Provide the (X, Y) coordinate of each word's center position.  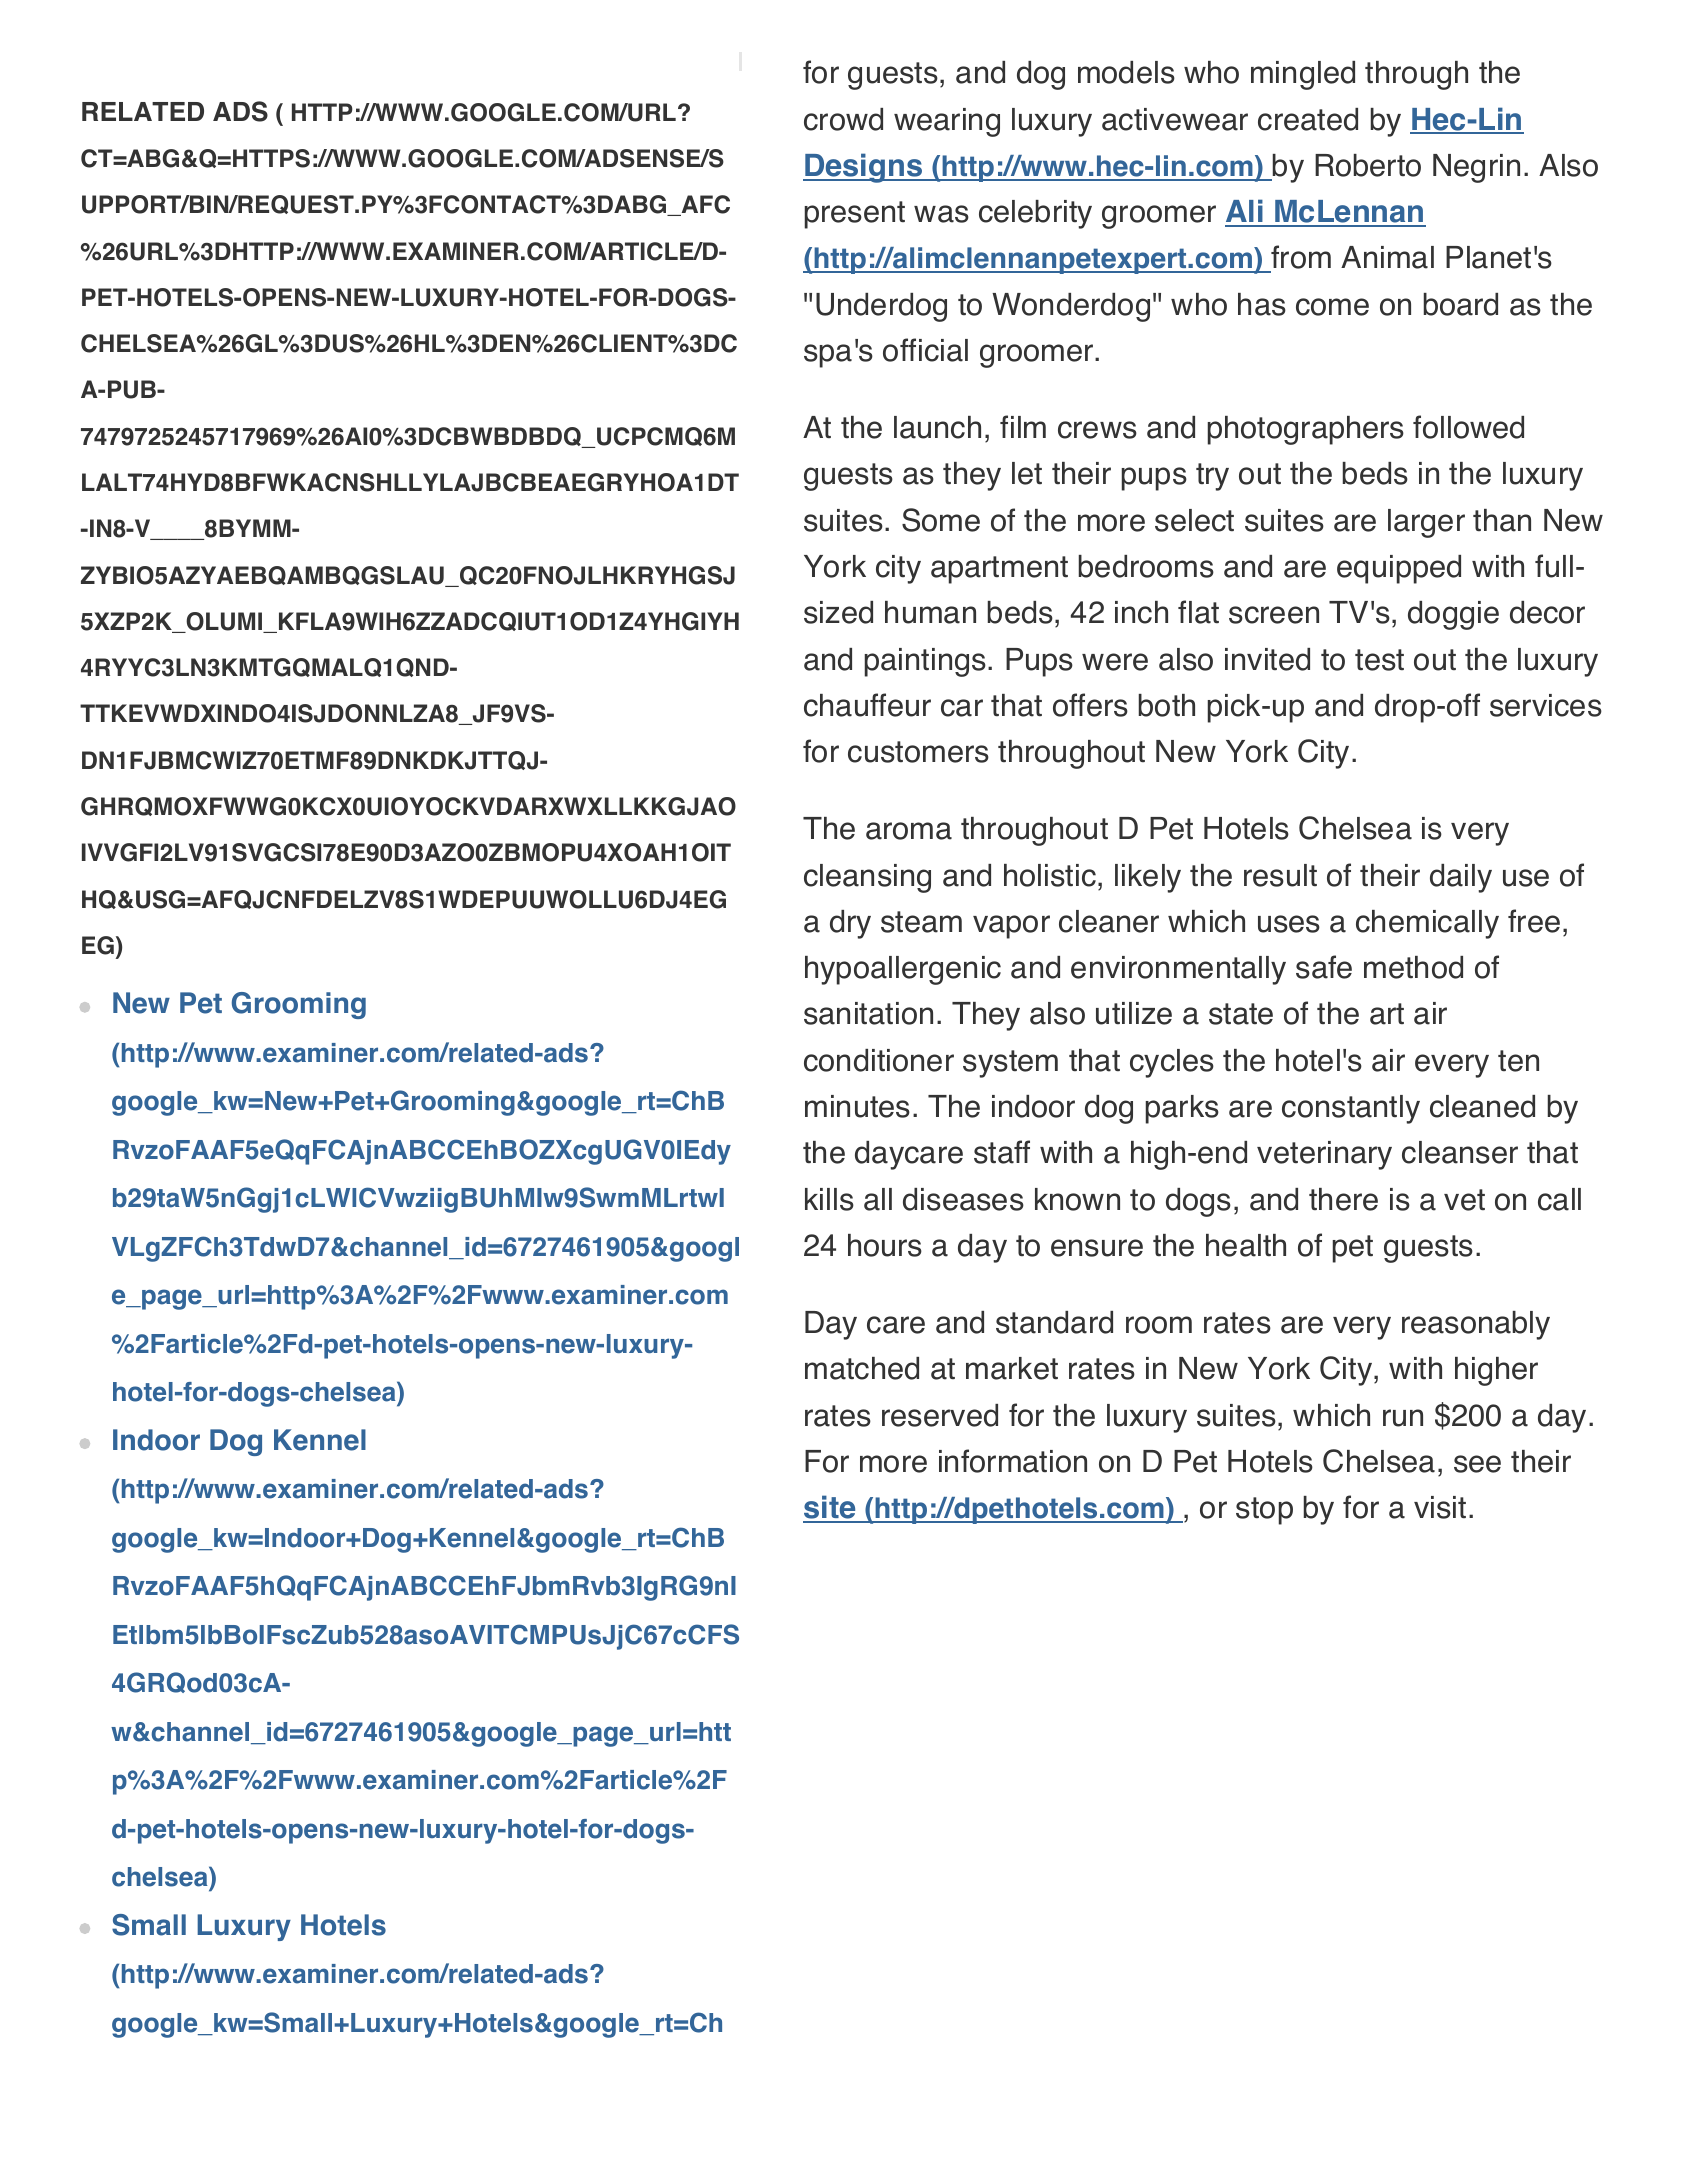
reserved (940, 1415)
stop (1264, 1511)
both (1167, 705)
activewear (1175, 119)
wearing (947, 122)
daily (1461, 878)
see (1477, 1464)
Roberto (1368, 165)
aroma (909, 831)
